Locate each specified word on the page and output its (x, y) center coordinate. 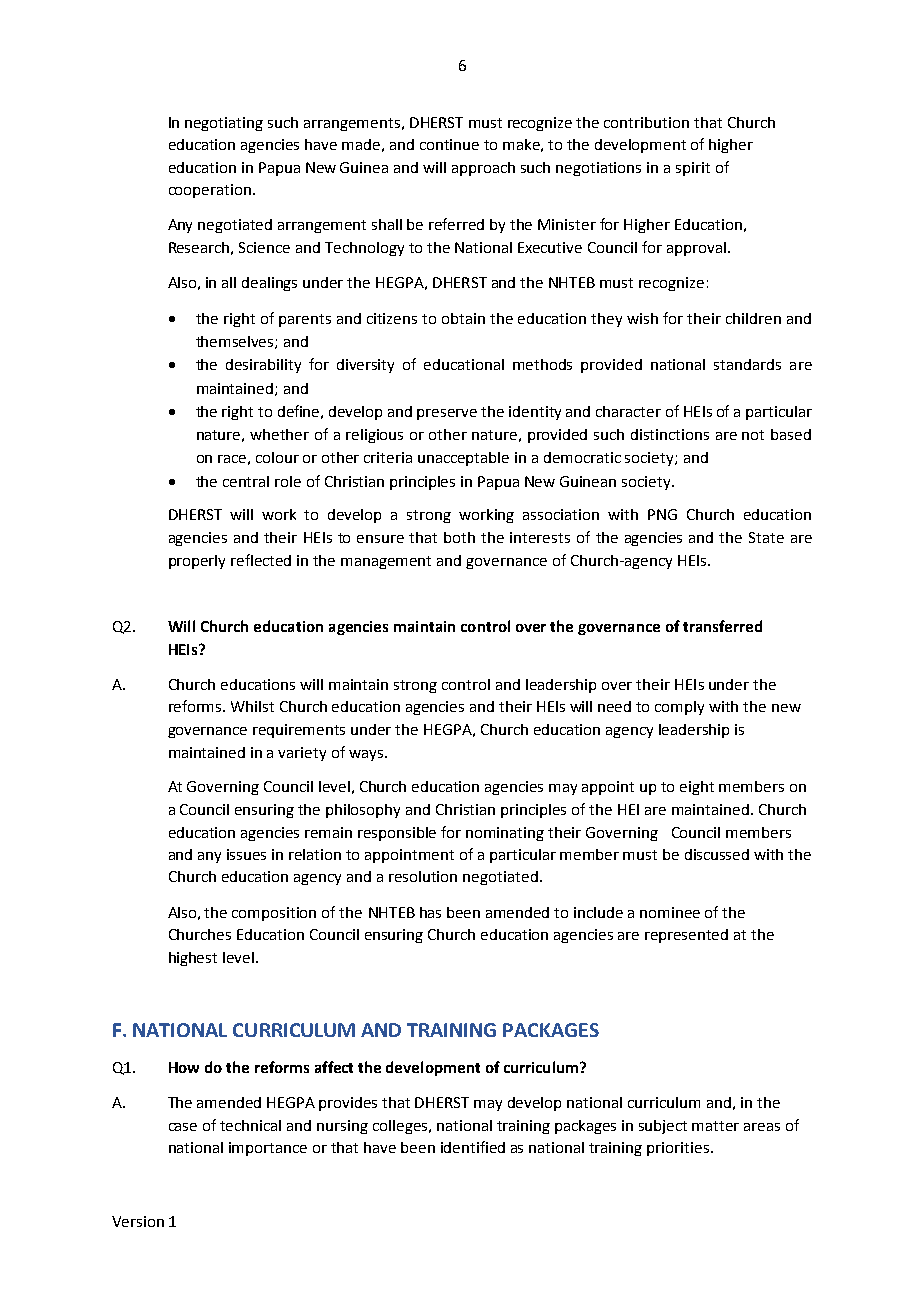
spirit (693, 169)
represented (686, 936)
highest (193, 959)
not (753, 435)
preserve (447, 414)
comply (679, 708)
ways (367, 755)
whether (279, 434)
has (430, 912)
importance (268, 1149)
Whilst (252, 706)
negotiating (224, 124)
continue (449, 144)
